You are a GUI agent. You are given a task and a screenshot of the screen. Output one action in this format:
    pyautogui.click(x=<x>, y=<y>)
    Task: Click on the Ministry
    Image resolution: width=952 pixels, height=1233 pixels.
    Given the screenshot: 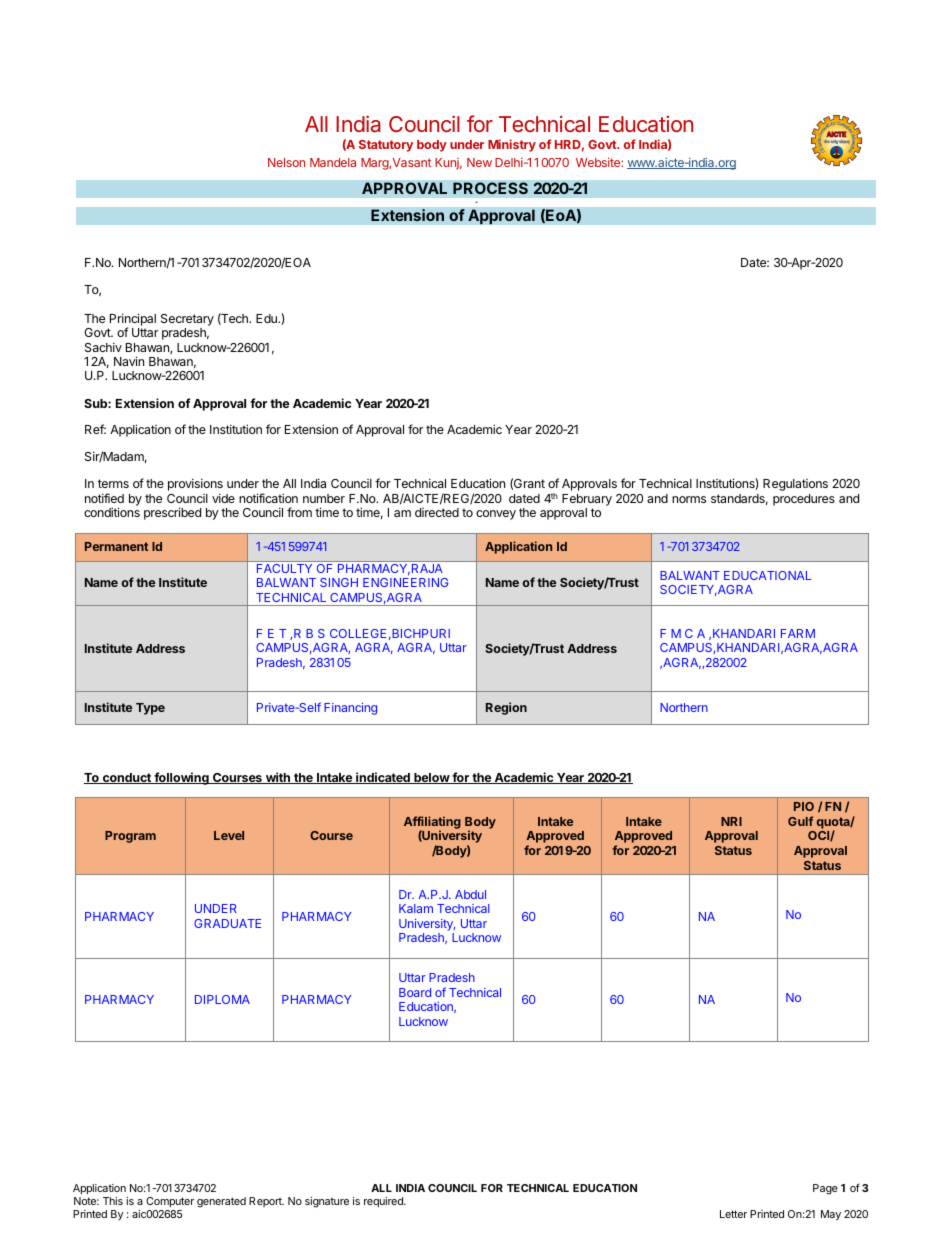 What is the action you would take?
    pyautogui.click(x=512, y=145)
